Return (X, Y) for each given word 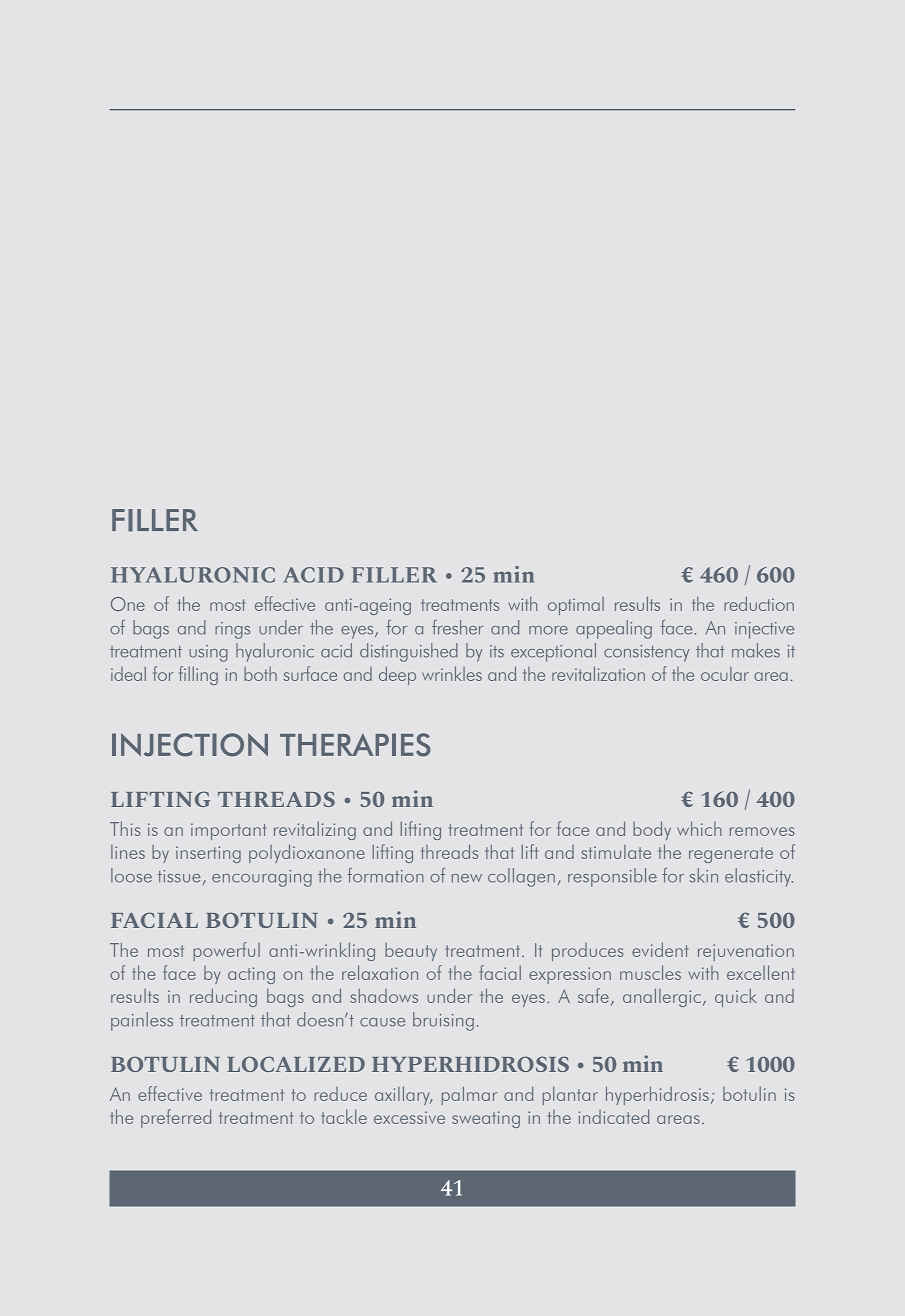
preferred (176, 1118)
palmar (470, 1095)
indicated (613, 1116)
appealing (614, 629)
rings (232, 630)
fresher (458, 627)
